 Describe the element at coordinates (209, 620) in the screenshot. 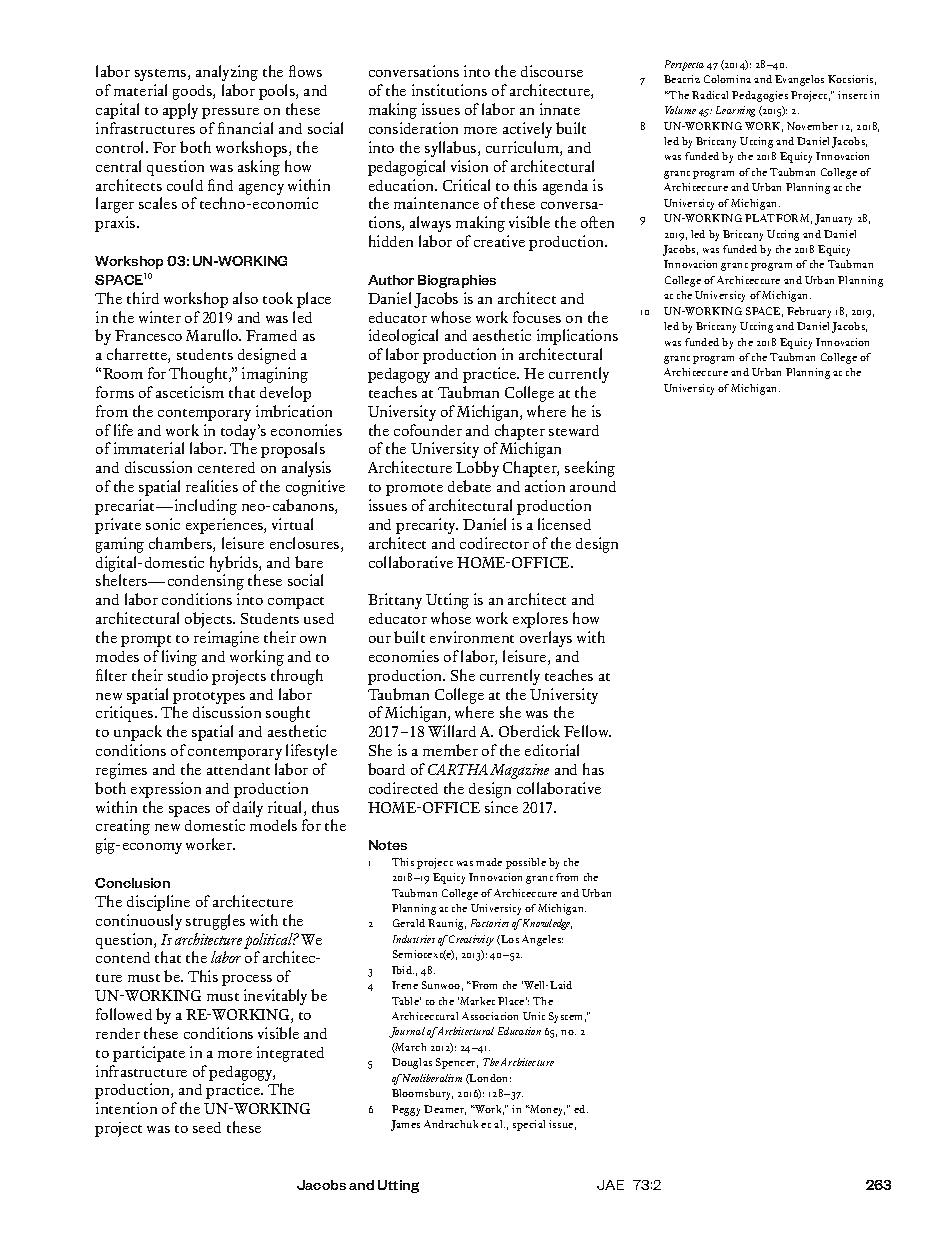

I see `objects` at that location.
